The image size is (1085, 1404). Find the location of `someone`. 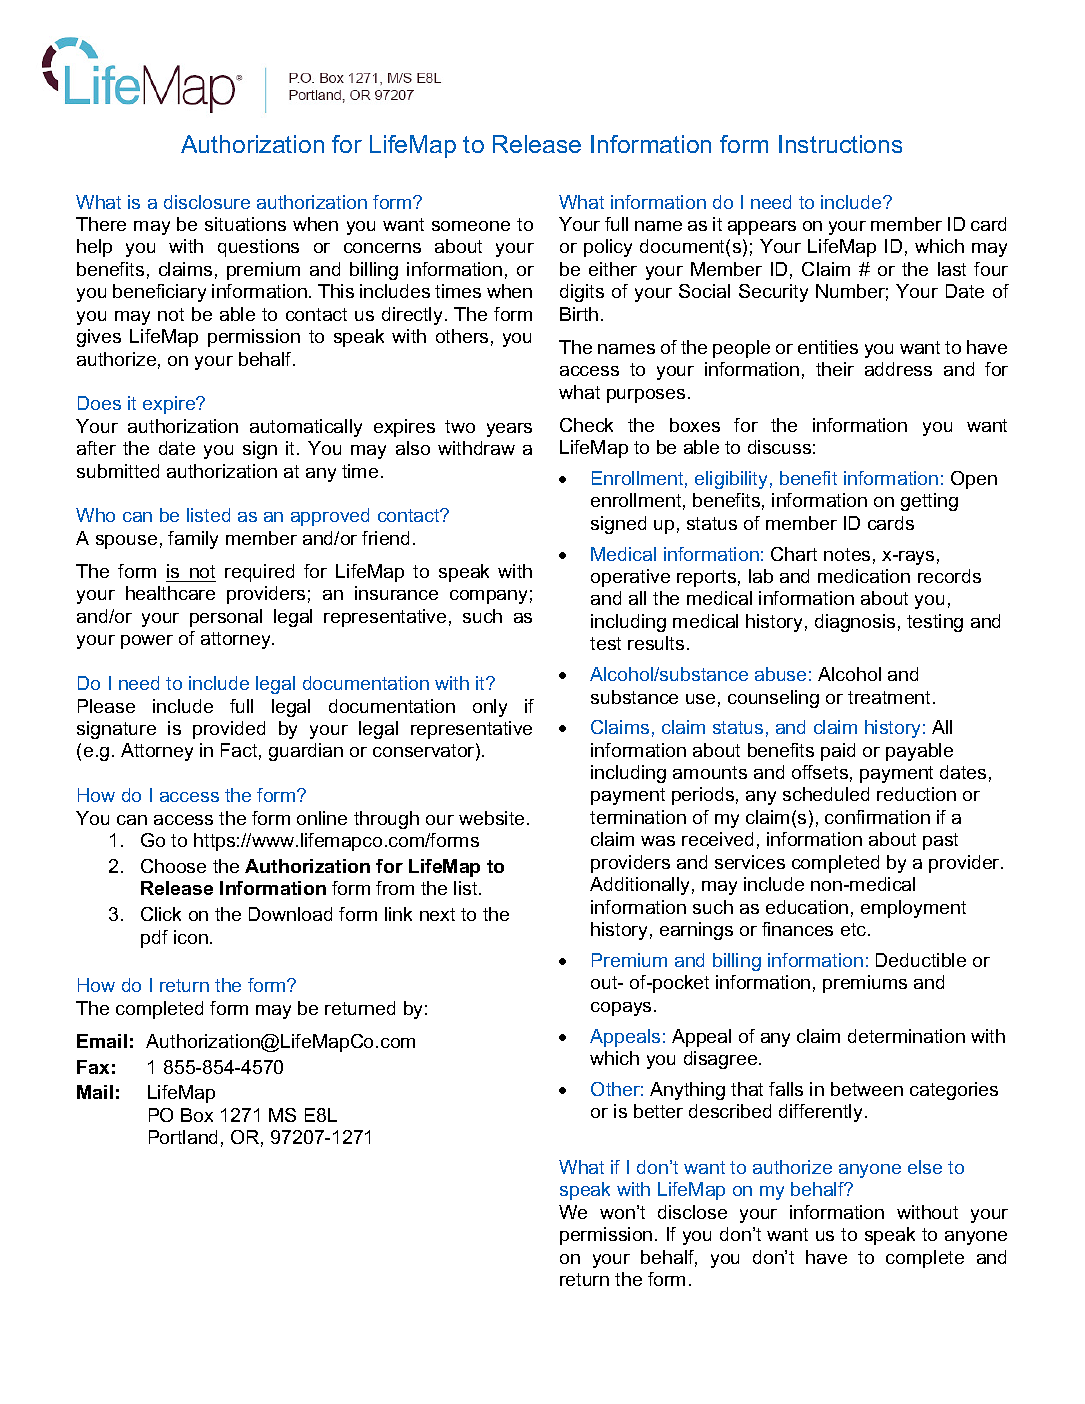

someone is located at coordinates (471, 226).
